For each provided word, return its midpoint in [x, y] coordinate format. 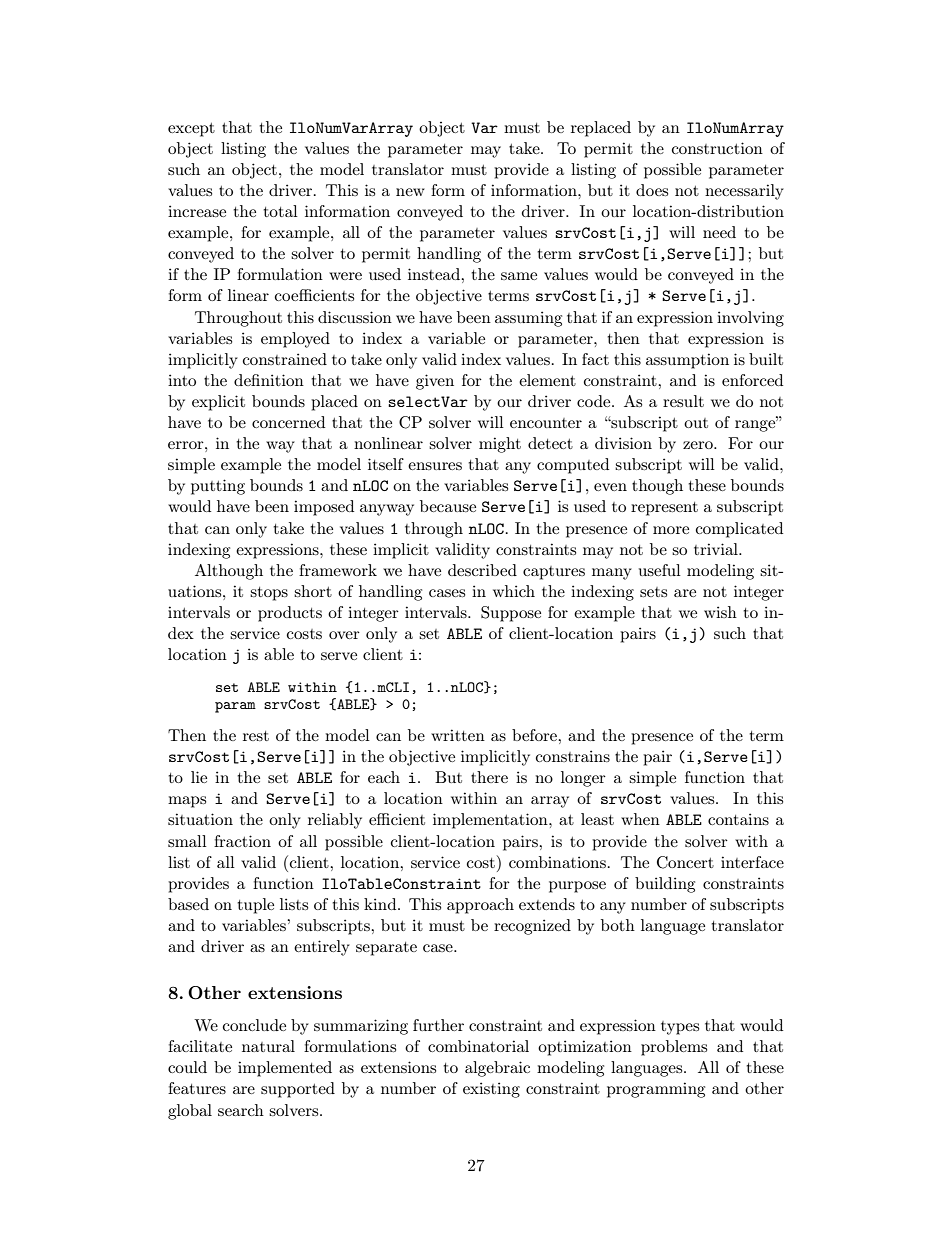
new [410, 192]
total [280, 211]
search [241, 1110]
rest [256, 736]
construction [717, 148]
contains [738, 819]
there [489, 777]
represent [664, 509]
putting [218, 487]
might [500, 445]
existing [491, 1090]
